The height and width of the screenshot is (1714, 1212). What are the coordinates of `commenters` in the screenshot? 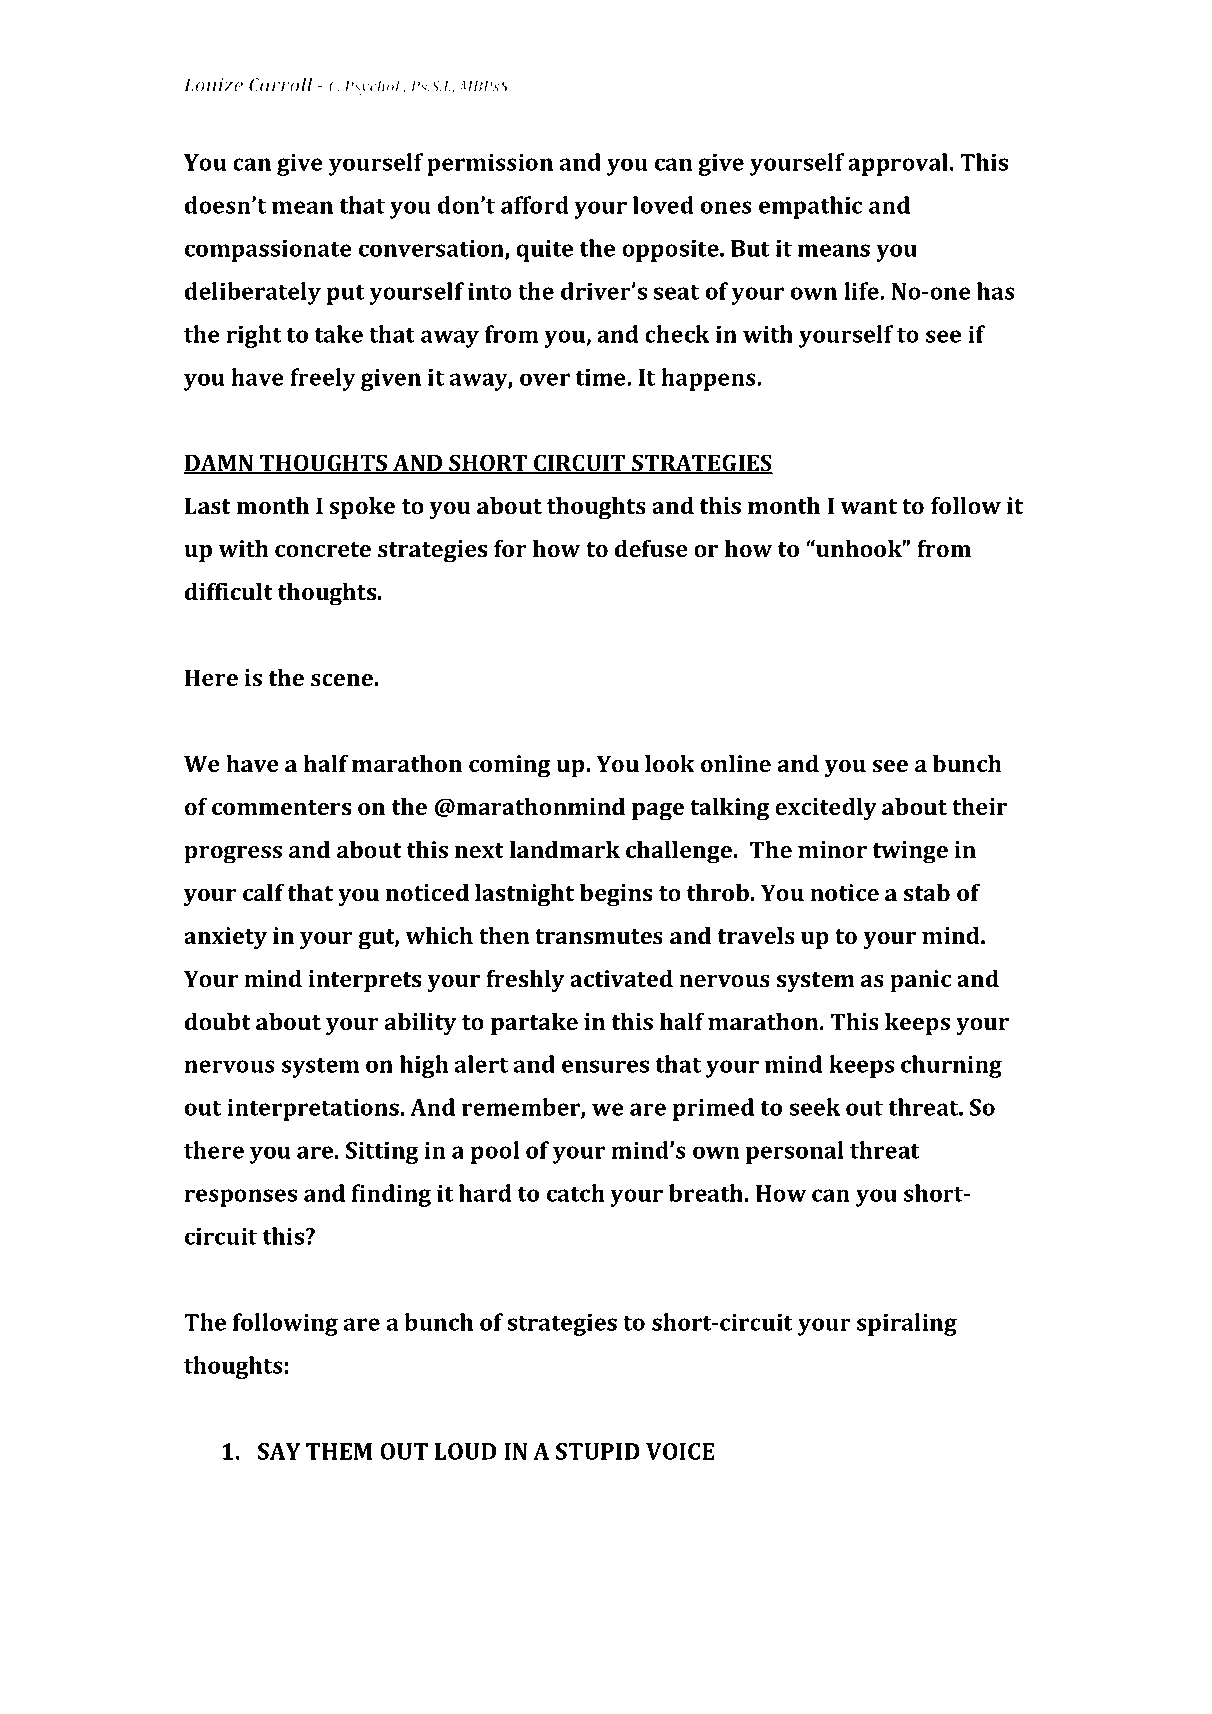 It's located at (282, 807).
